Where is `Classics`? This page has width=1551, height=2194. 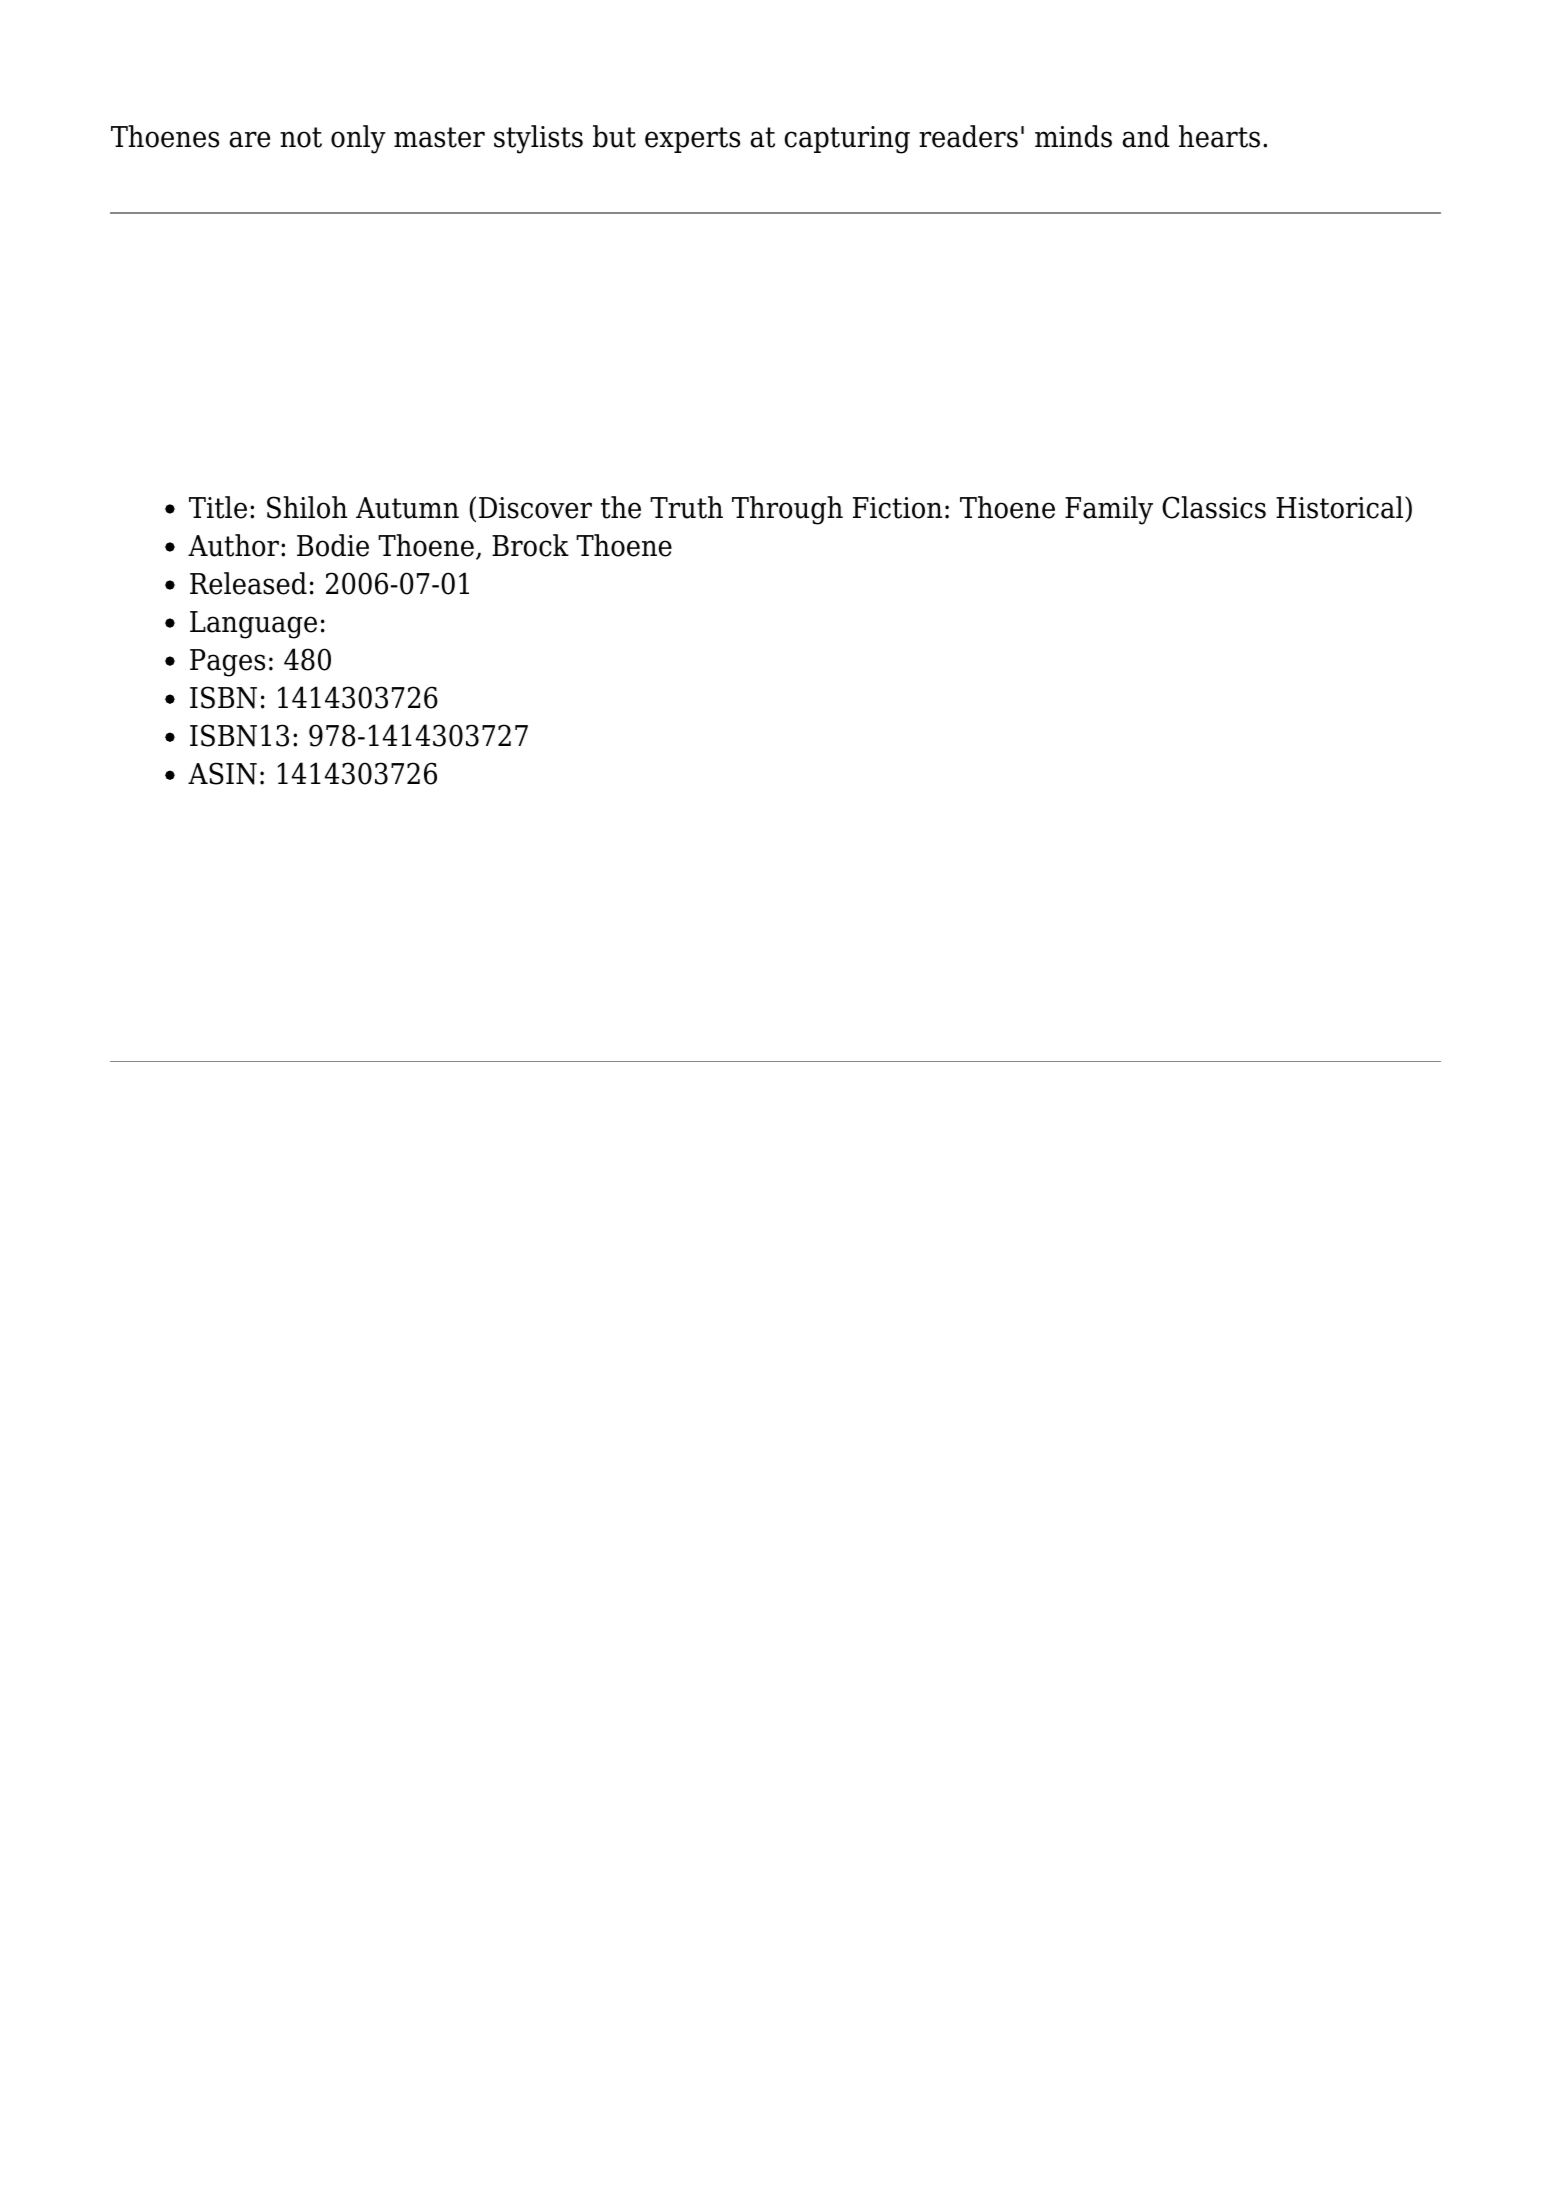 Classics is located at coordinates (1214, 507).
